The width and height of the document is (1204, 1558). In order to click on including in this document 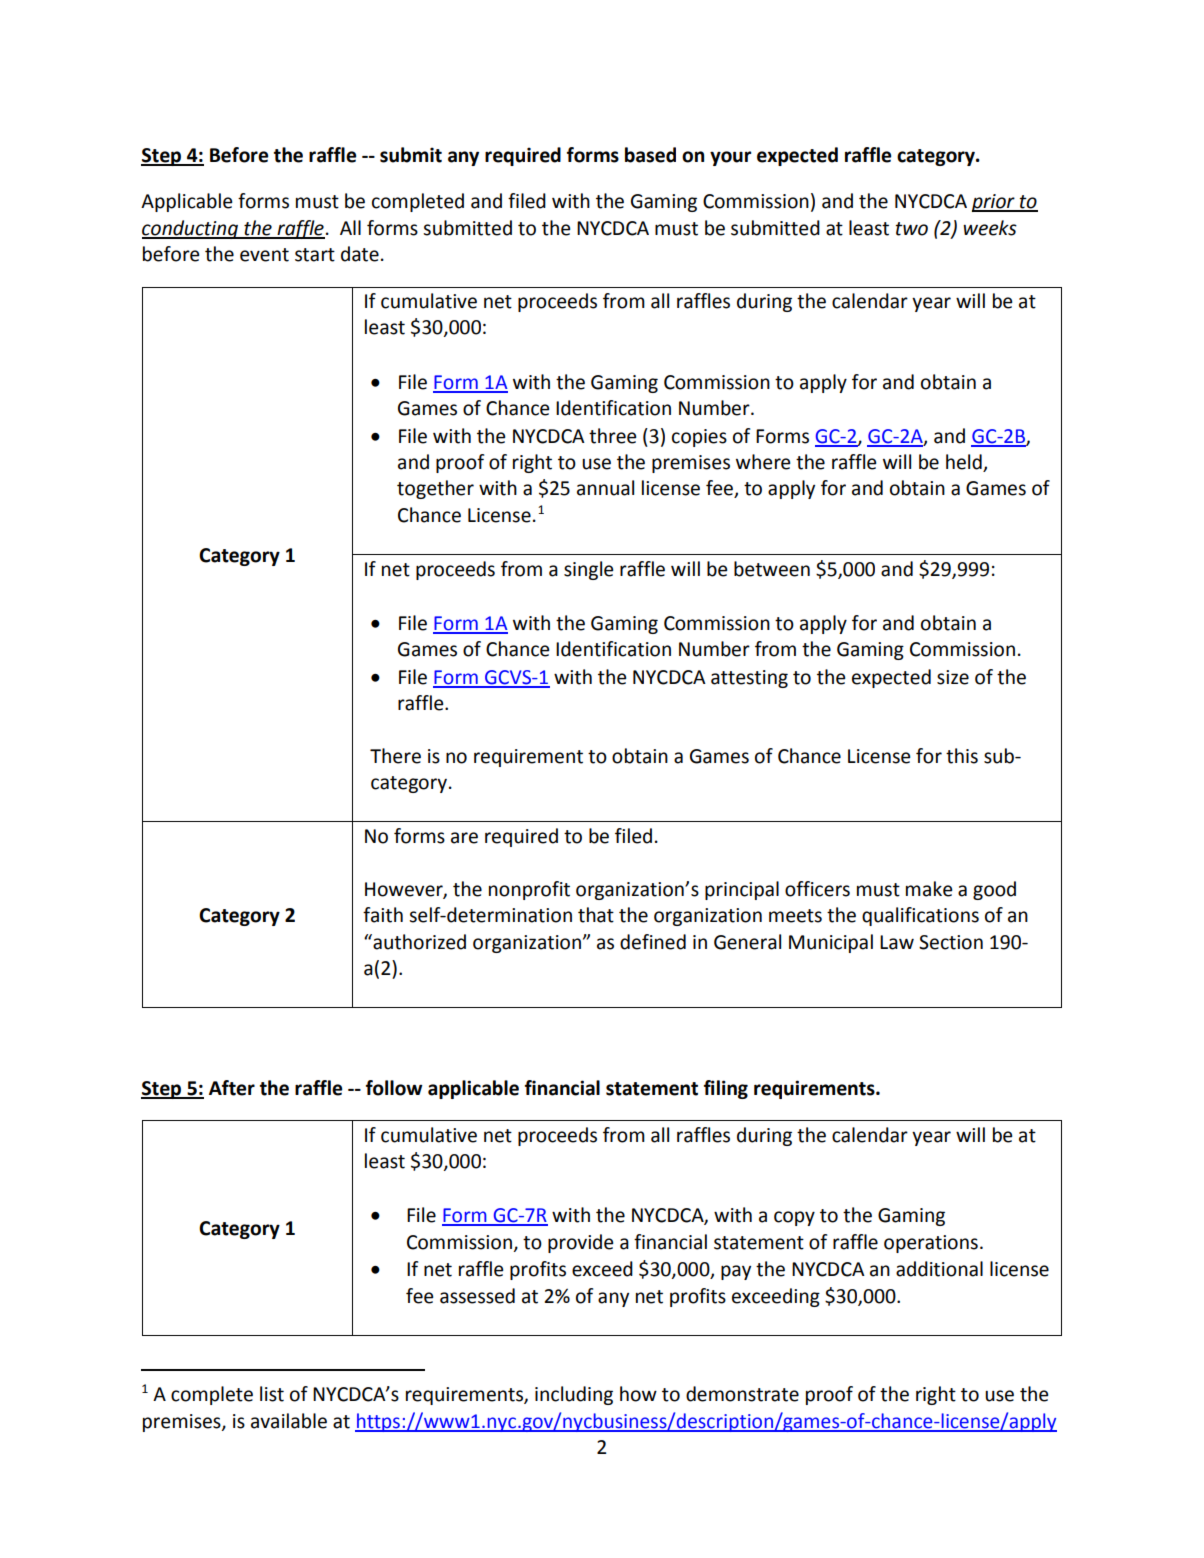, I will do `click(574, 1395)`.
